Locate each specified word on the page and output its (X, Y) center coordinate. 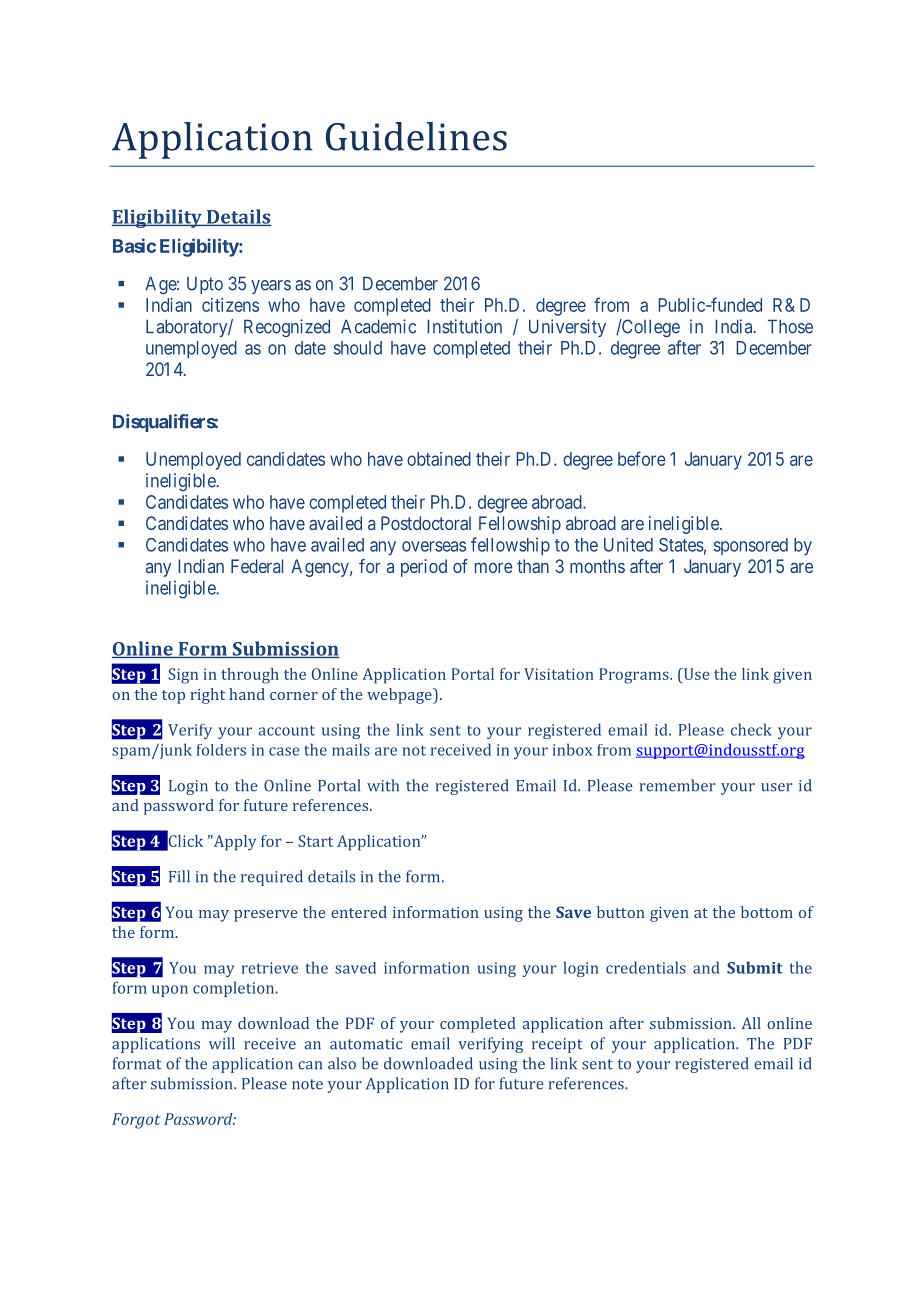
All (751, 1023)
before (642, 458)
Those (790, 326)
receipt (557, 1045)
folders (221, 750)
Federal (257, 566)
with (383, 785)
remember (677, 785)
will (222, 1043)
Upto (205, 285)
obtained (439, 459)
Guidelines (416, 136)
